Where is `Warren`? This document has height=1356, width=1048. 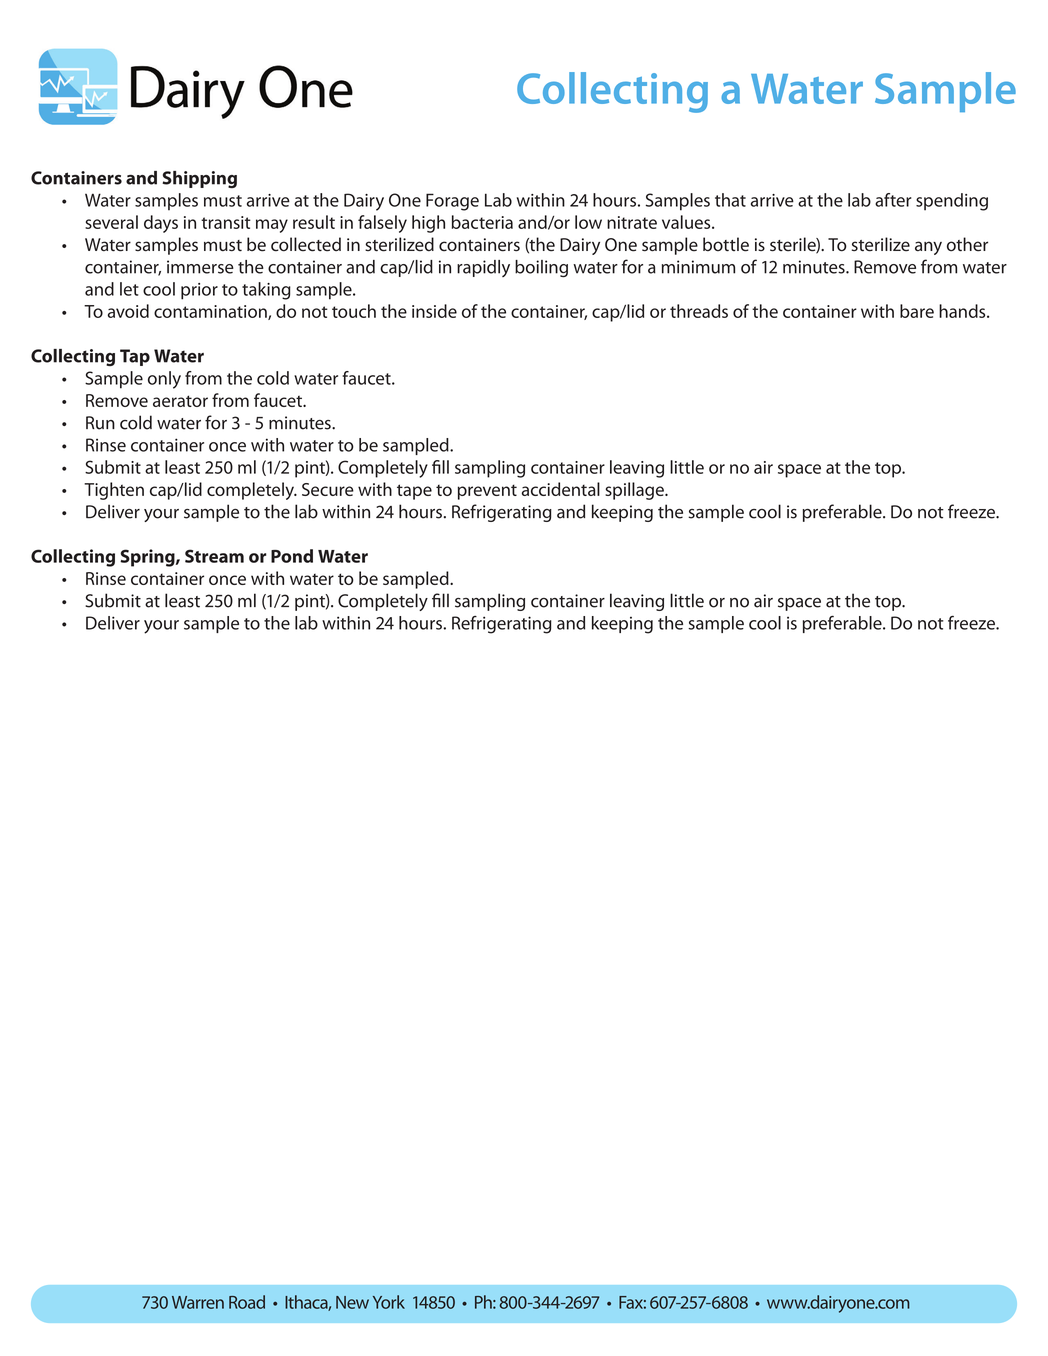
Warren is located at coordinates (198, 1302).
